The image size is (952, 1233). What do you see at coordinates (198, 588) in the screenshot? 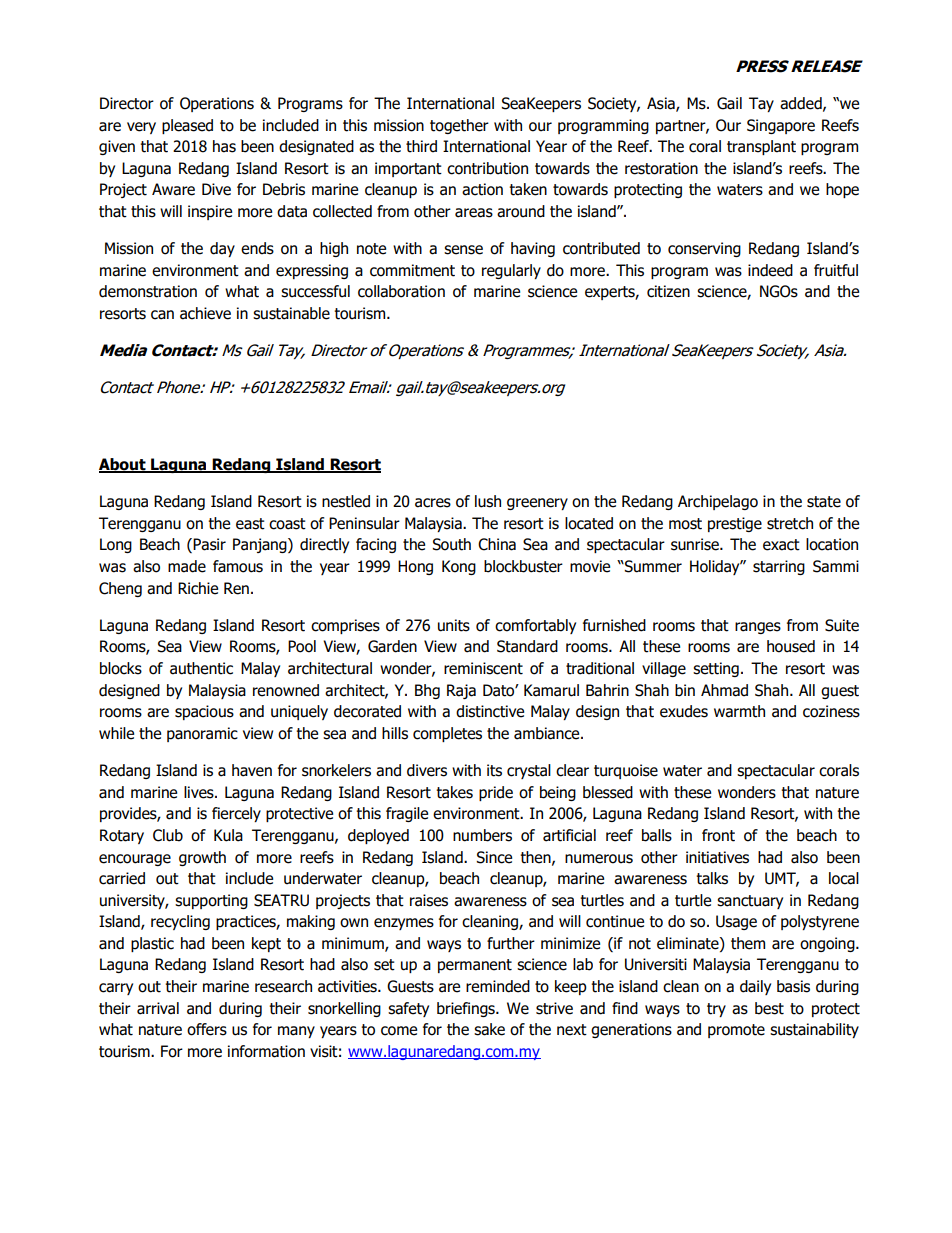
I see `Richie` at bounding box center [198, 588].
